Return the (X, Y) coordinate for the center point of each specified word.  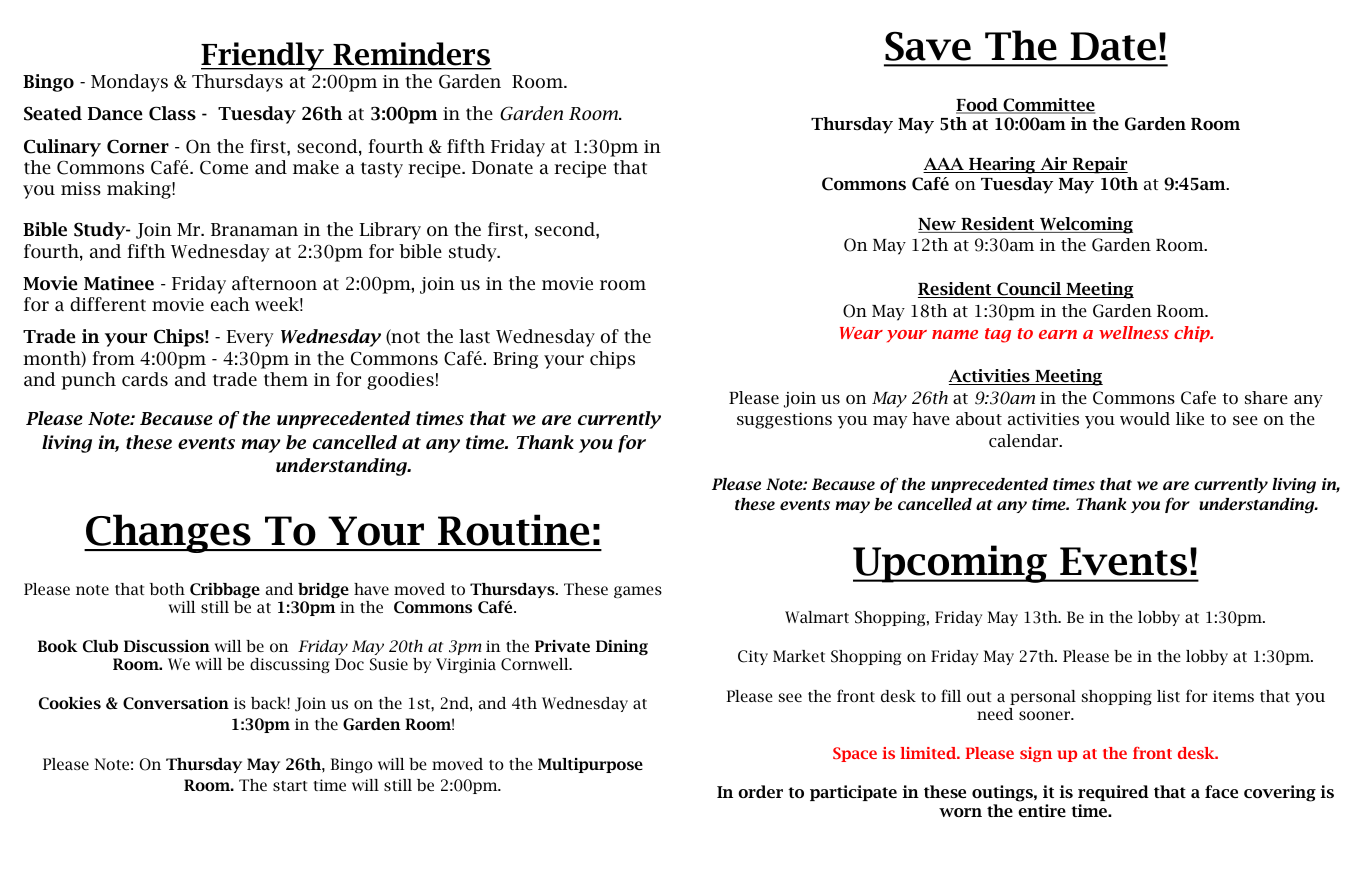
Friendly (263, 56)
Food (978, 106)
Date (1113, 46)
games (638, 592)
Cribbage (225, 590)
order (760, 791)
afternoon (274, 283)
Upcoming (951, 564)
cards (145, 379)
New (938, 225)
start (290, 786)
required (1113, 793)
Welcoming (1085, 225)
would (1145, 418)
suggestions (784, 421)
